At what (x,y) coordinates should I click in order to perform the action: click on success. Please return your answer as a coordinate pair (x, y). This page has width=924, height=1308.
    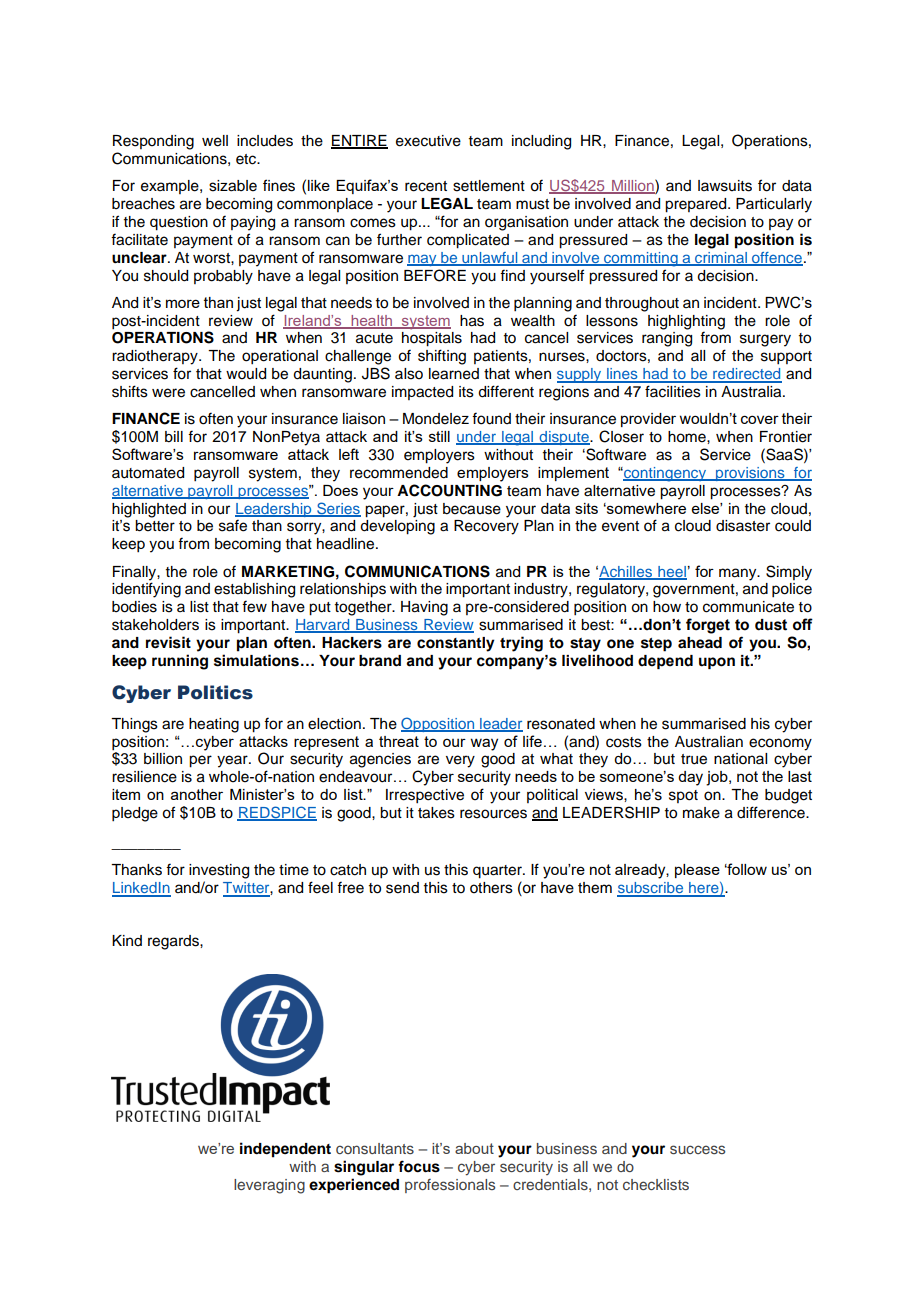
    Looking at the image, I should click on (697, 1149).
